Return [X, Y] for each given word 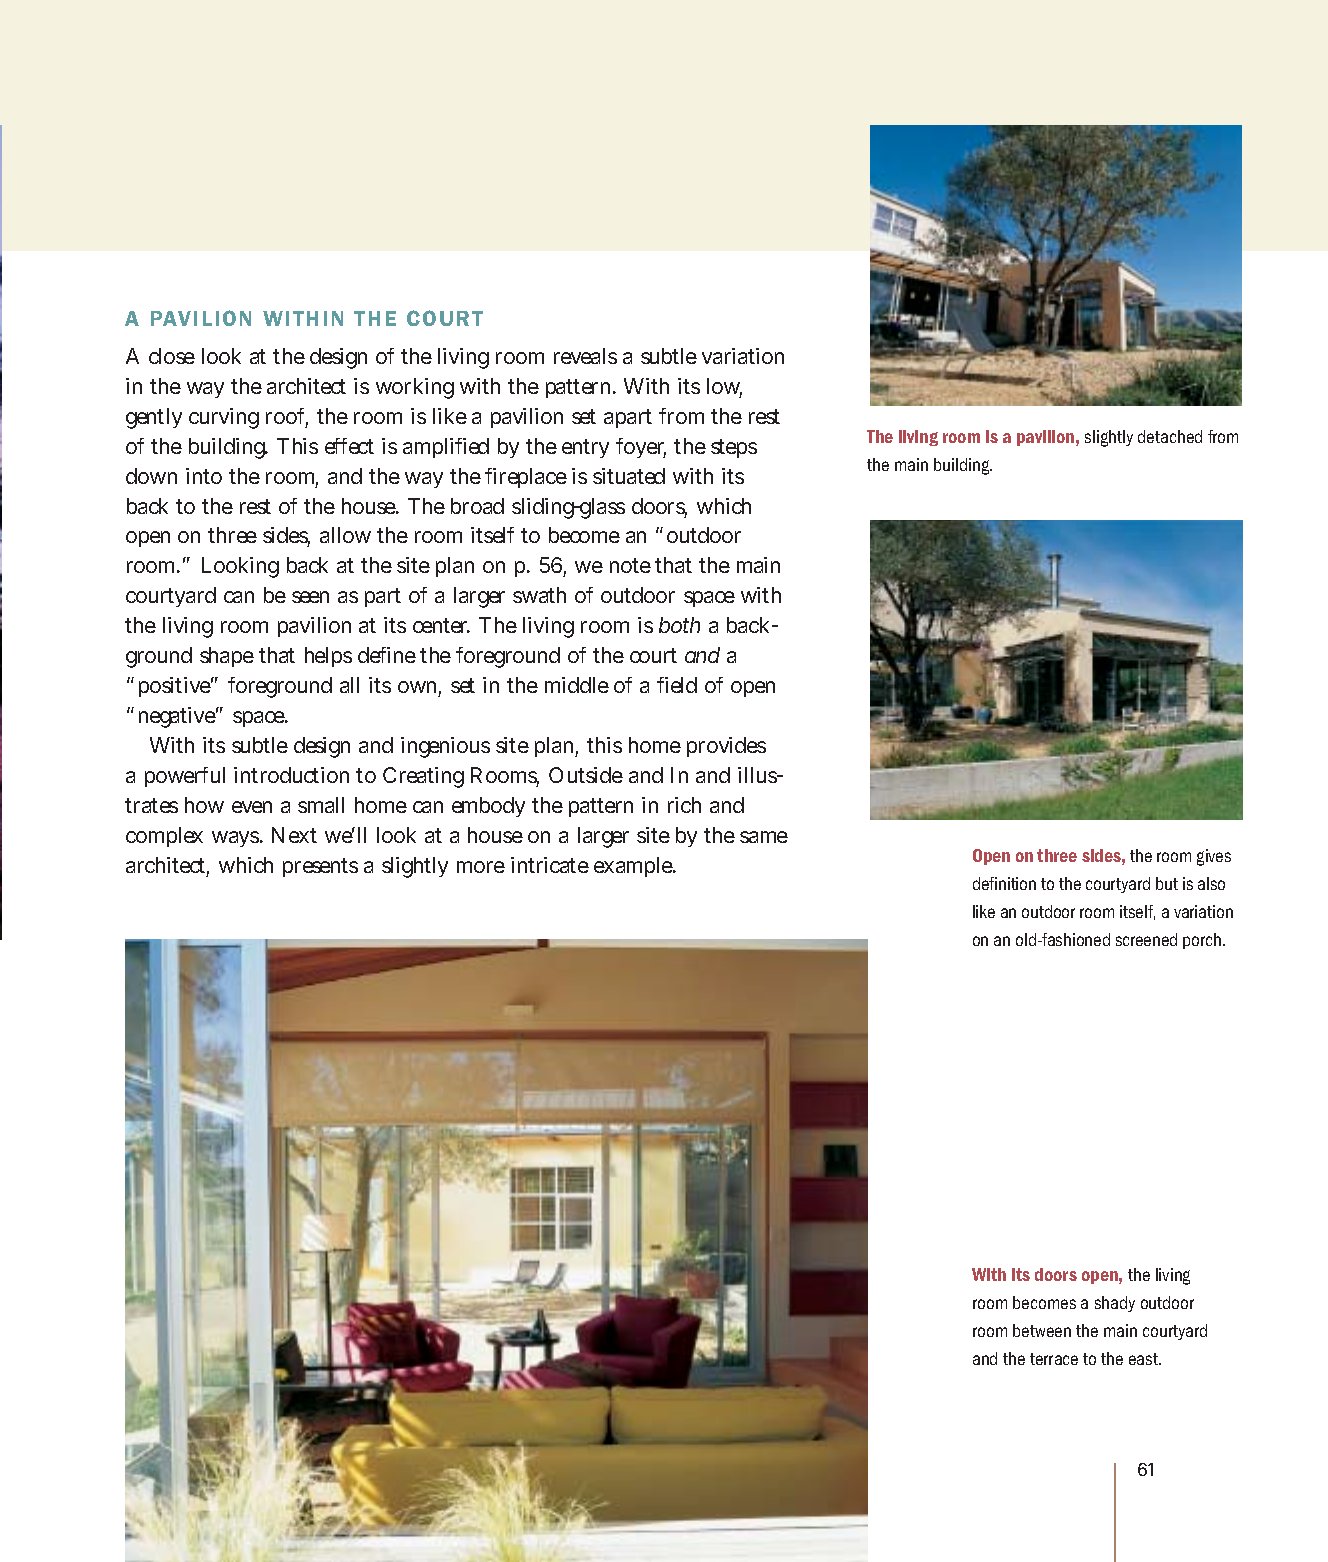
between [1042, 1330]
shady [1115, 1304]
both [679, 625]
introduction [291, 775]
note [630, 565]
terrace [1054, 1359]
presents [320, 867]
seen [310, 597]
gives [1214, 857]
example [635, 867]
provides [726, 747]
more [481, 867]
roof [287, 417]
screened [1146, 939]
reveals [585, 356]
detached [1170, 436]
